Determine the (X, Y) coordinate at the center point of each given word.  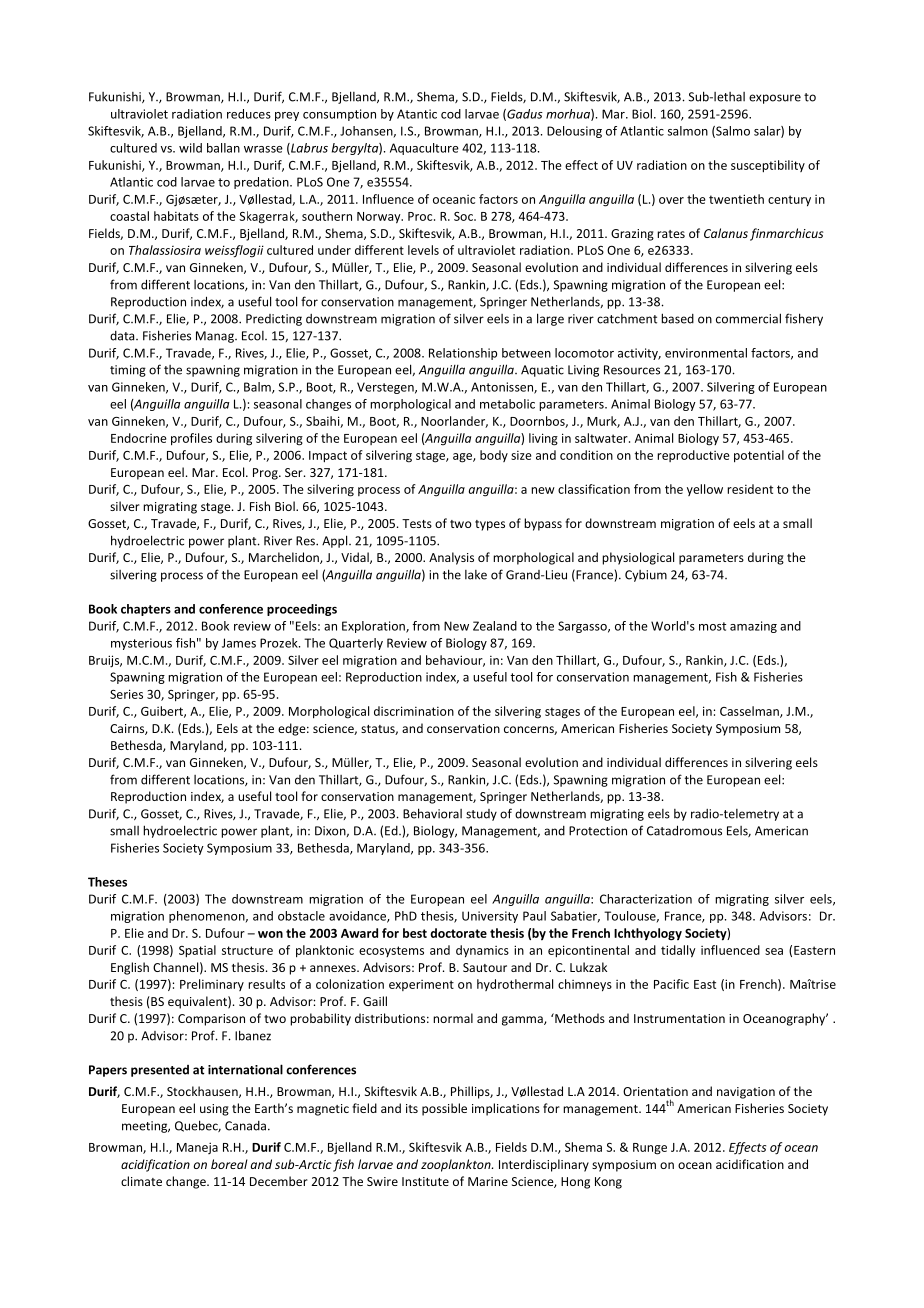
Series (126, 694)
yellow (705, 490)
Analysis (451, 558)
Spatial (197, 951)
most (712, 626)
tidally (678, 951)
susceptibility (768, 166)
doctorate (458, 933)
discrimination (414, 711)
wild (190, 148)
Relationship (463, 354)
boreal (229, 1164)
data (123, 336)
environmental (706, 353)
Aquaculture (424, 149)
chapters (146, 610)
